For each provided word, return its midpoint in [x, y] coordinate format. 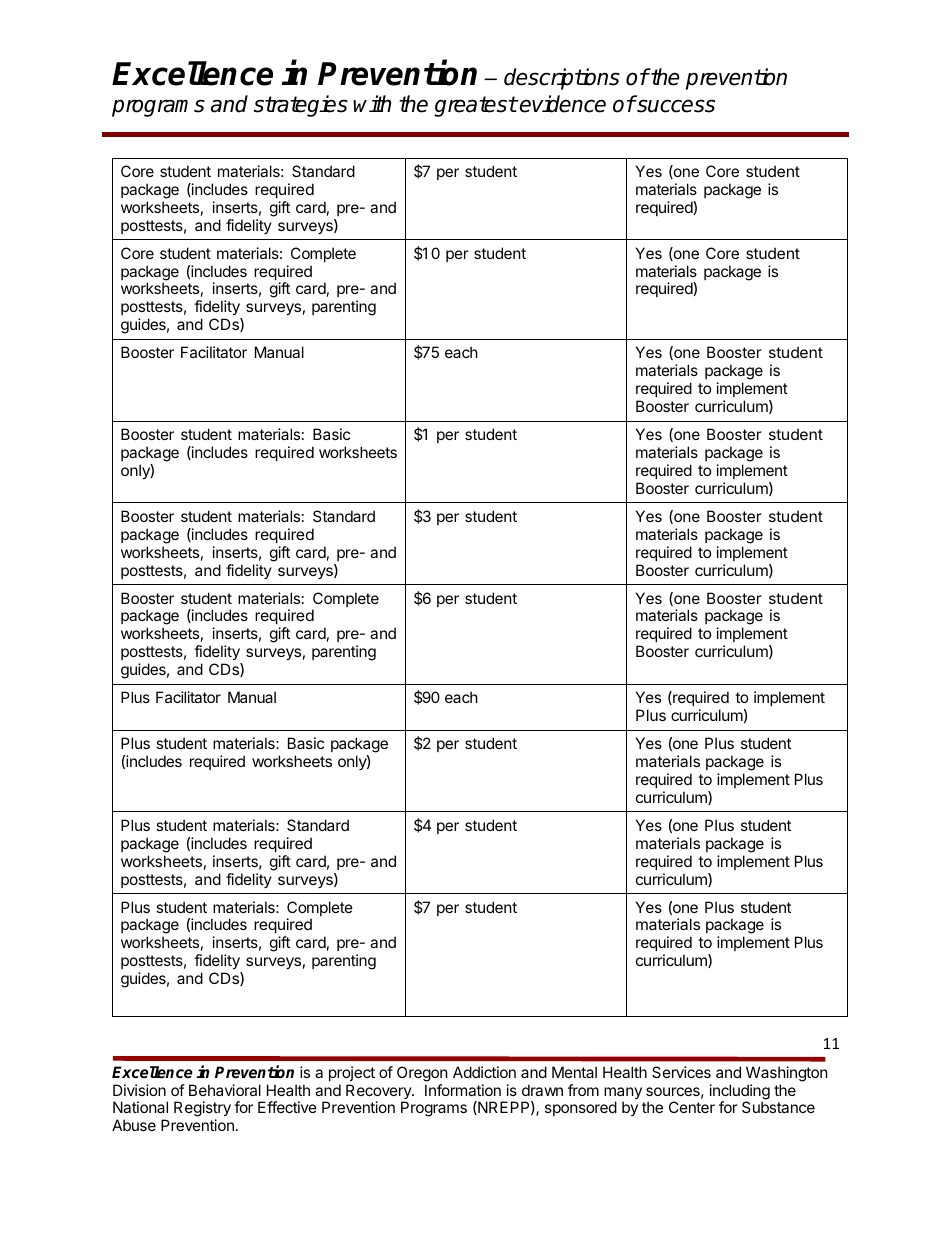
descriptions [562, 79]
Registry [202, 1110]
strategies [301, 106]
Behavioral [225, 1090]
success [675, 106]
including [740, 1093]
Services [681, 1072]
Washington [787, 1074]
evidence [562, 104]
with [372, 103]
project [352, 1073]
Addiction [484, 1072]
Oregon [422, 1074]
